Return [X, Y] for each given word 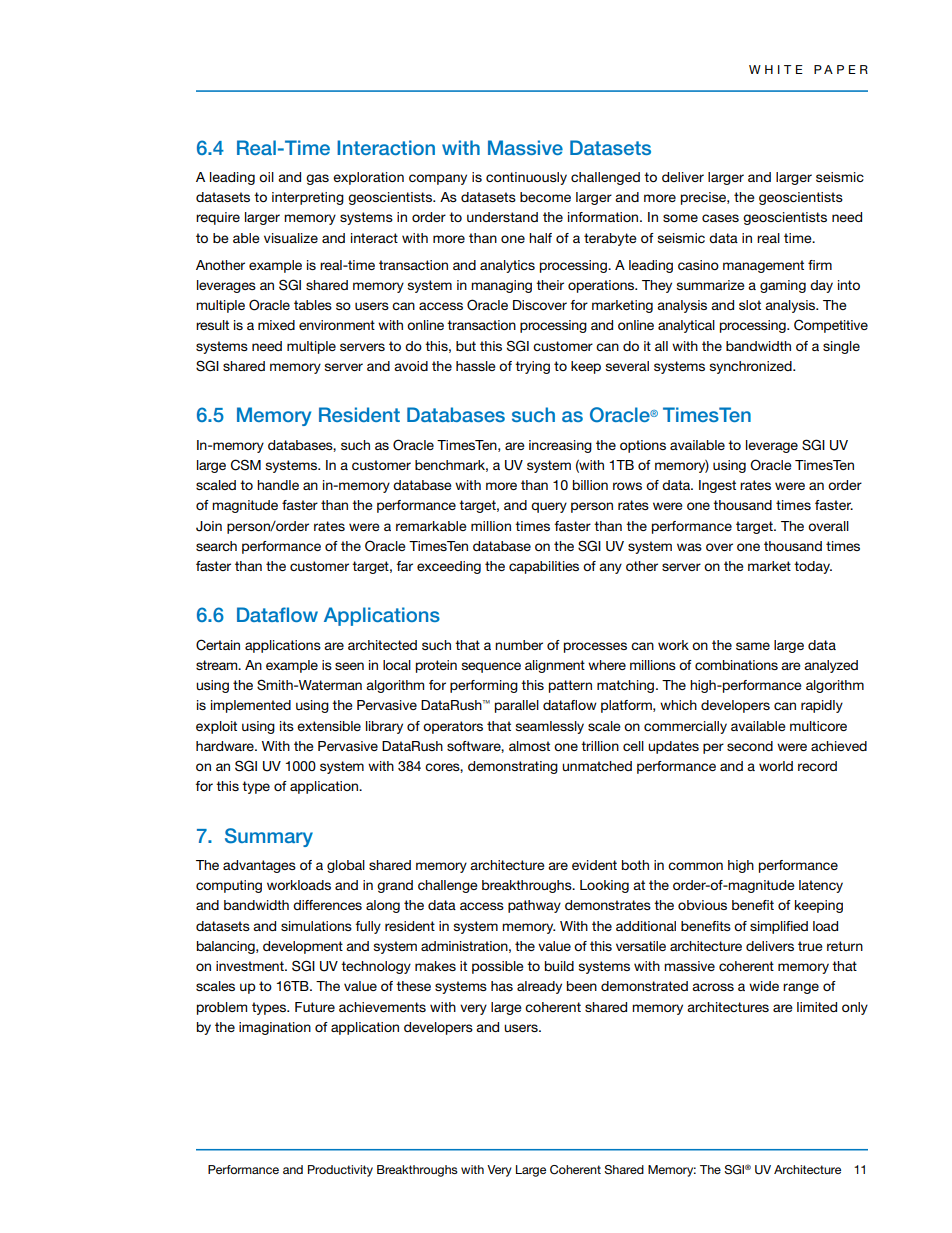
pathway [534, 906]
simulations [316, 926]
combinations [736, 665]
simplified [779, 927]
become [545, 197]
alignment [555, 666]
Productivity [340, 1171]
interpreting [308, 198]
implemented [251, 706]
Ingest [717, 486]
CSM [246, 465]
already [539, 987]
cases [720, 218]
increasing [560, 446]
